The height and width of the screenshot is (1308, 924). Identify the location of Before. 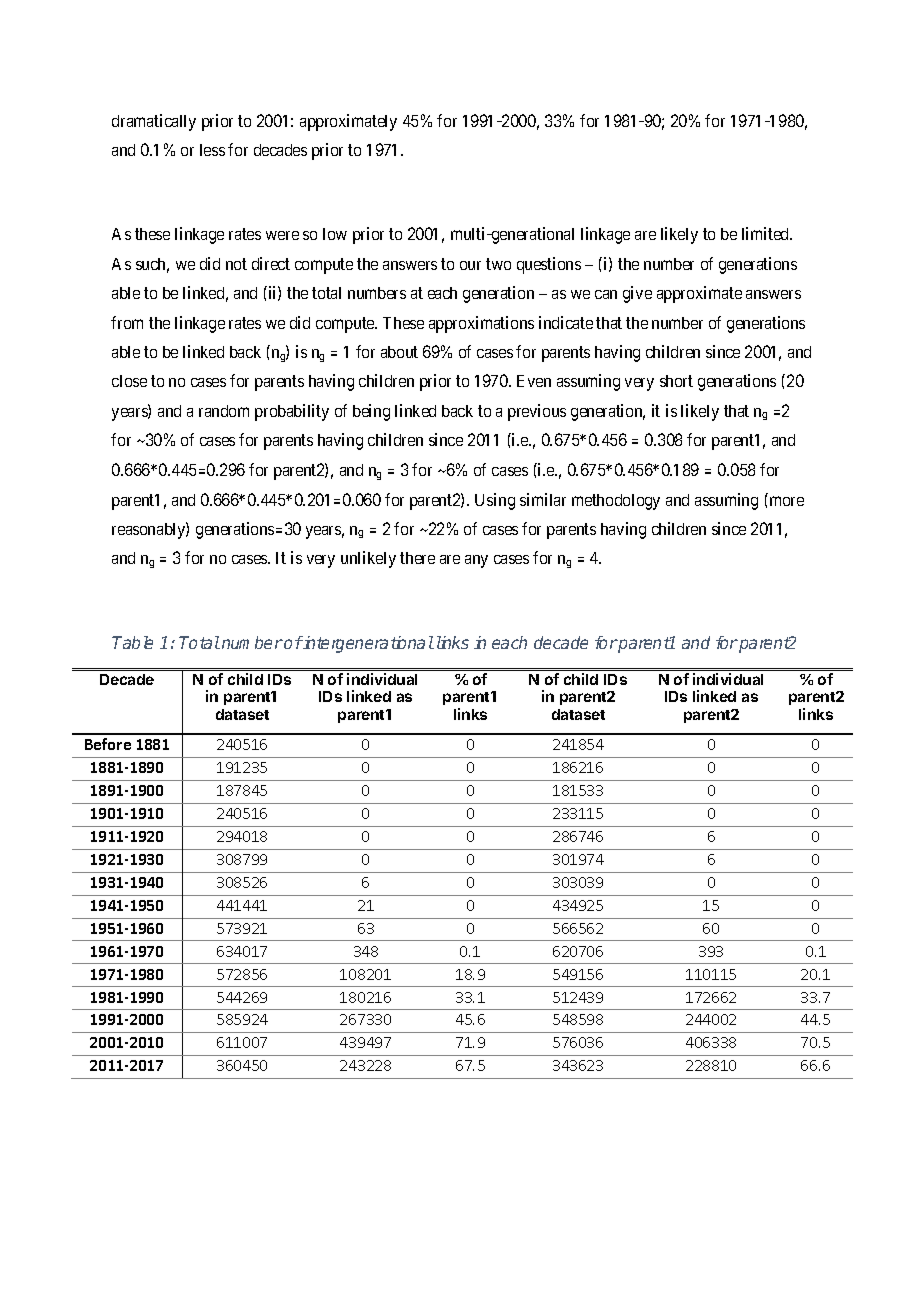
(108, 744).
